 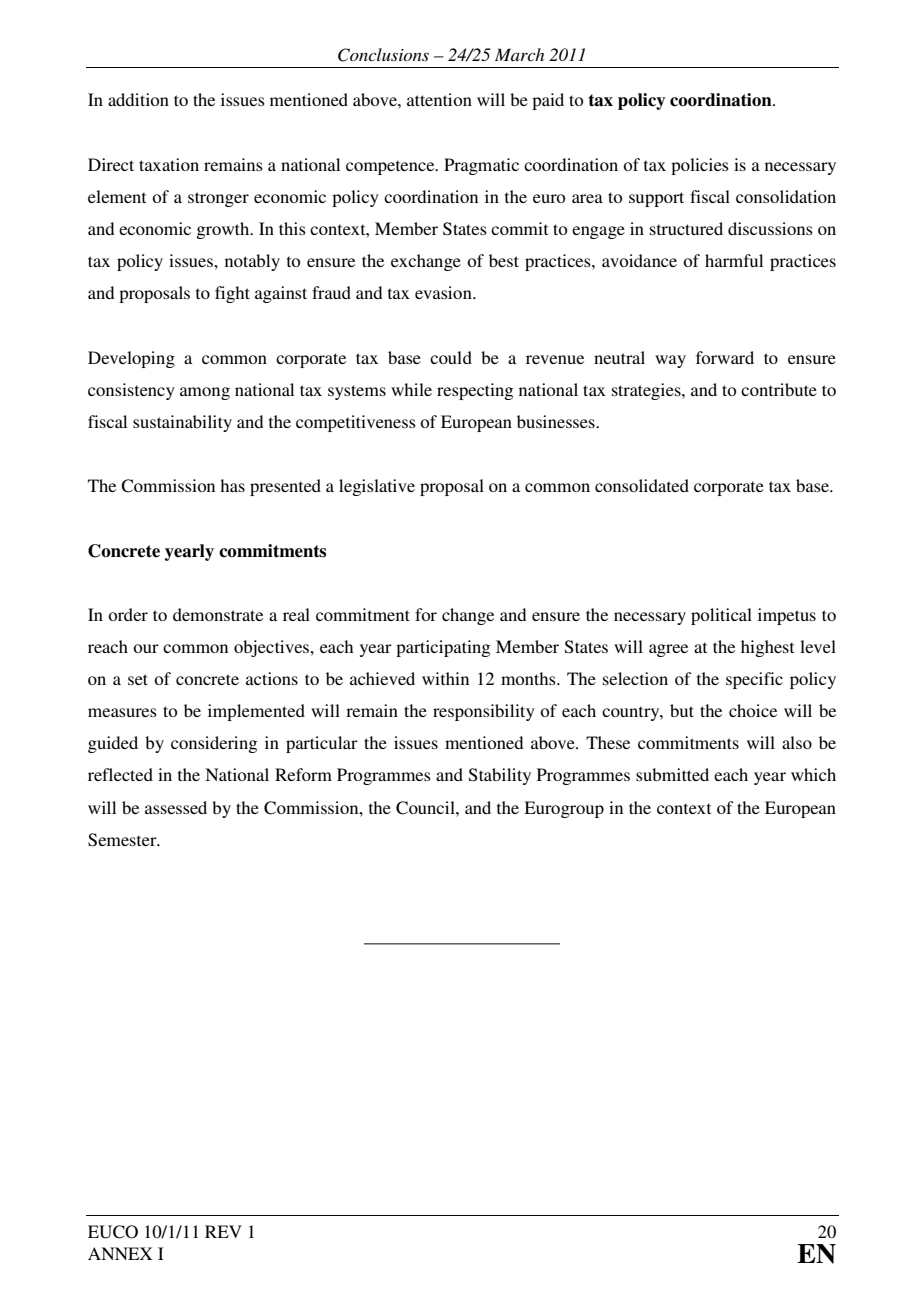 What do you see at coordinates (725, 357) in the page?
I see `forward` at bounding box center [725, 357].
